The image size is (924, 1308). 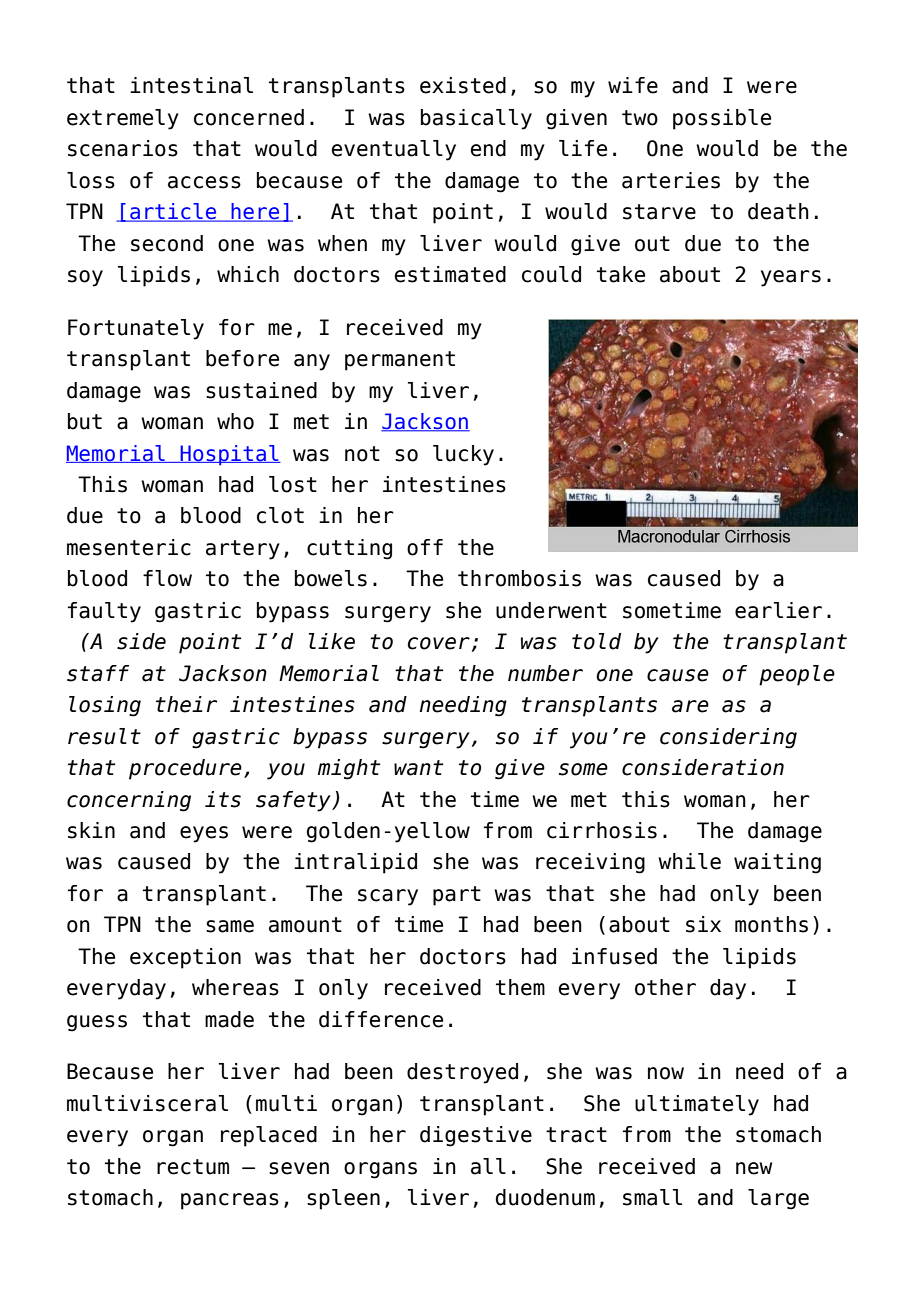 What do you see at coordinates (476, 119) in the image?
I see `basically` at bounding box center [476, 119].
